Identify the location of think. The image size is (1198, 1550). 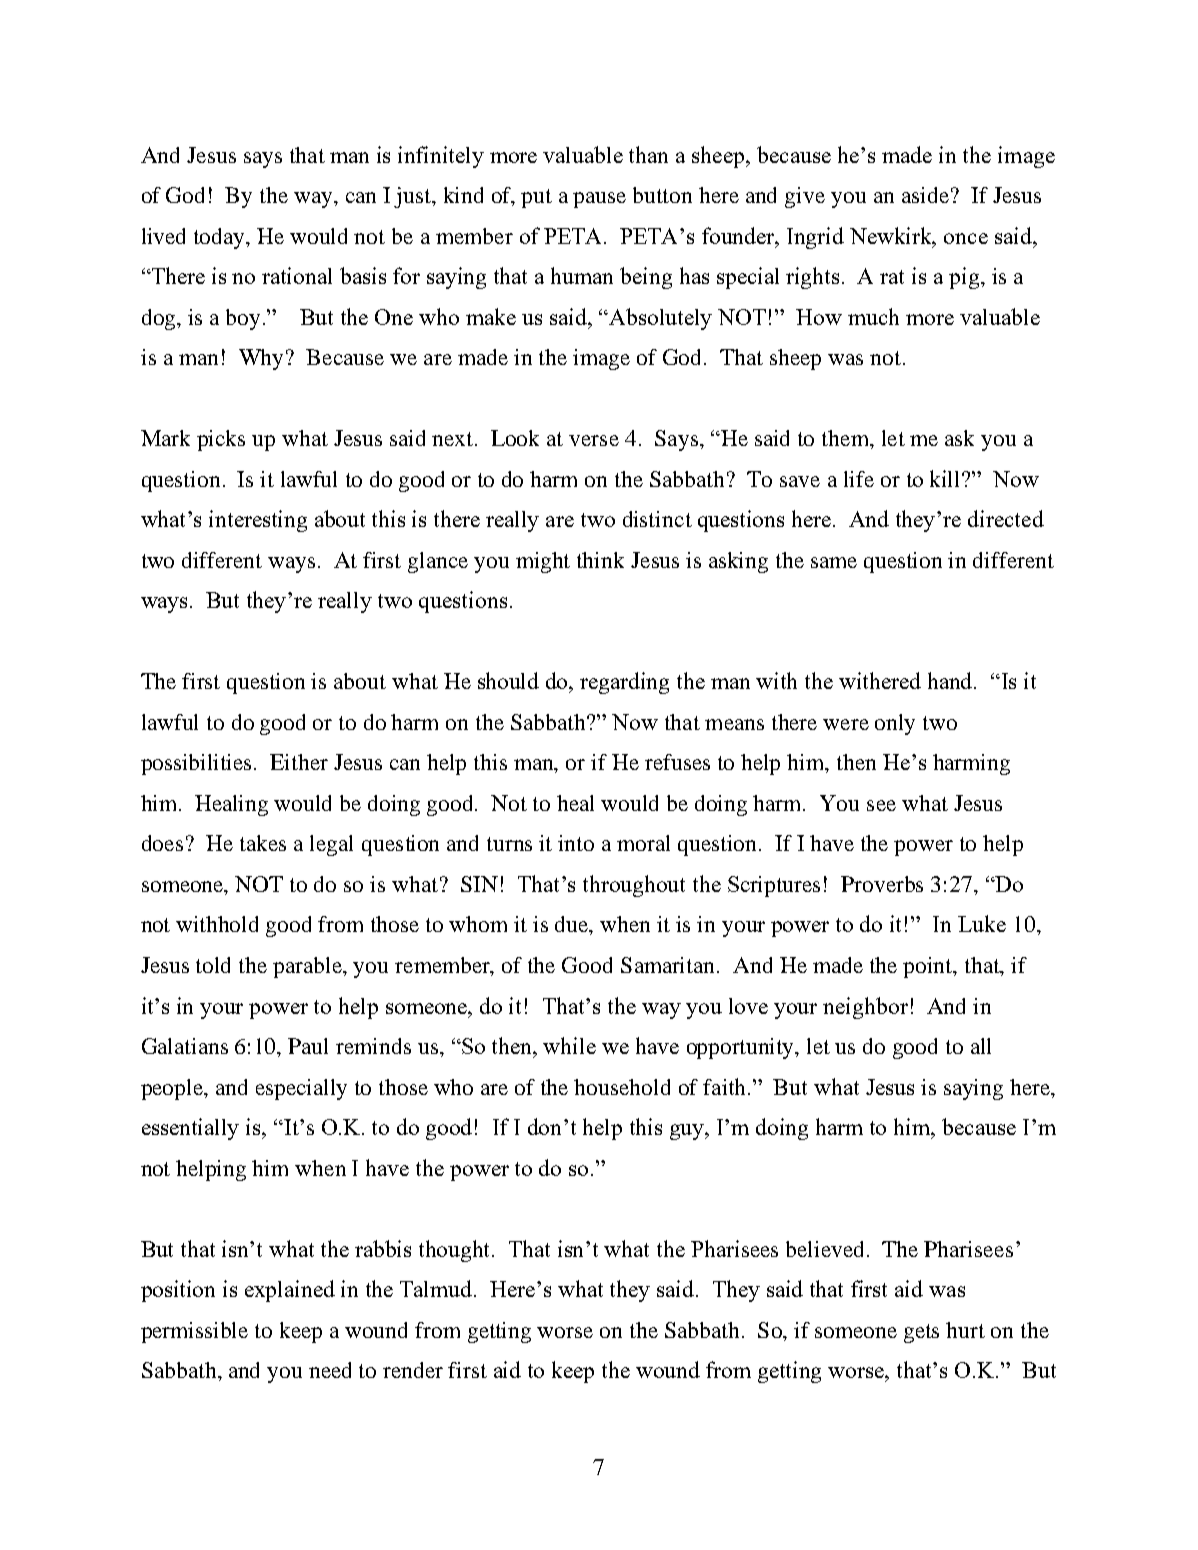
(600, 560).
